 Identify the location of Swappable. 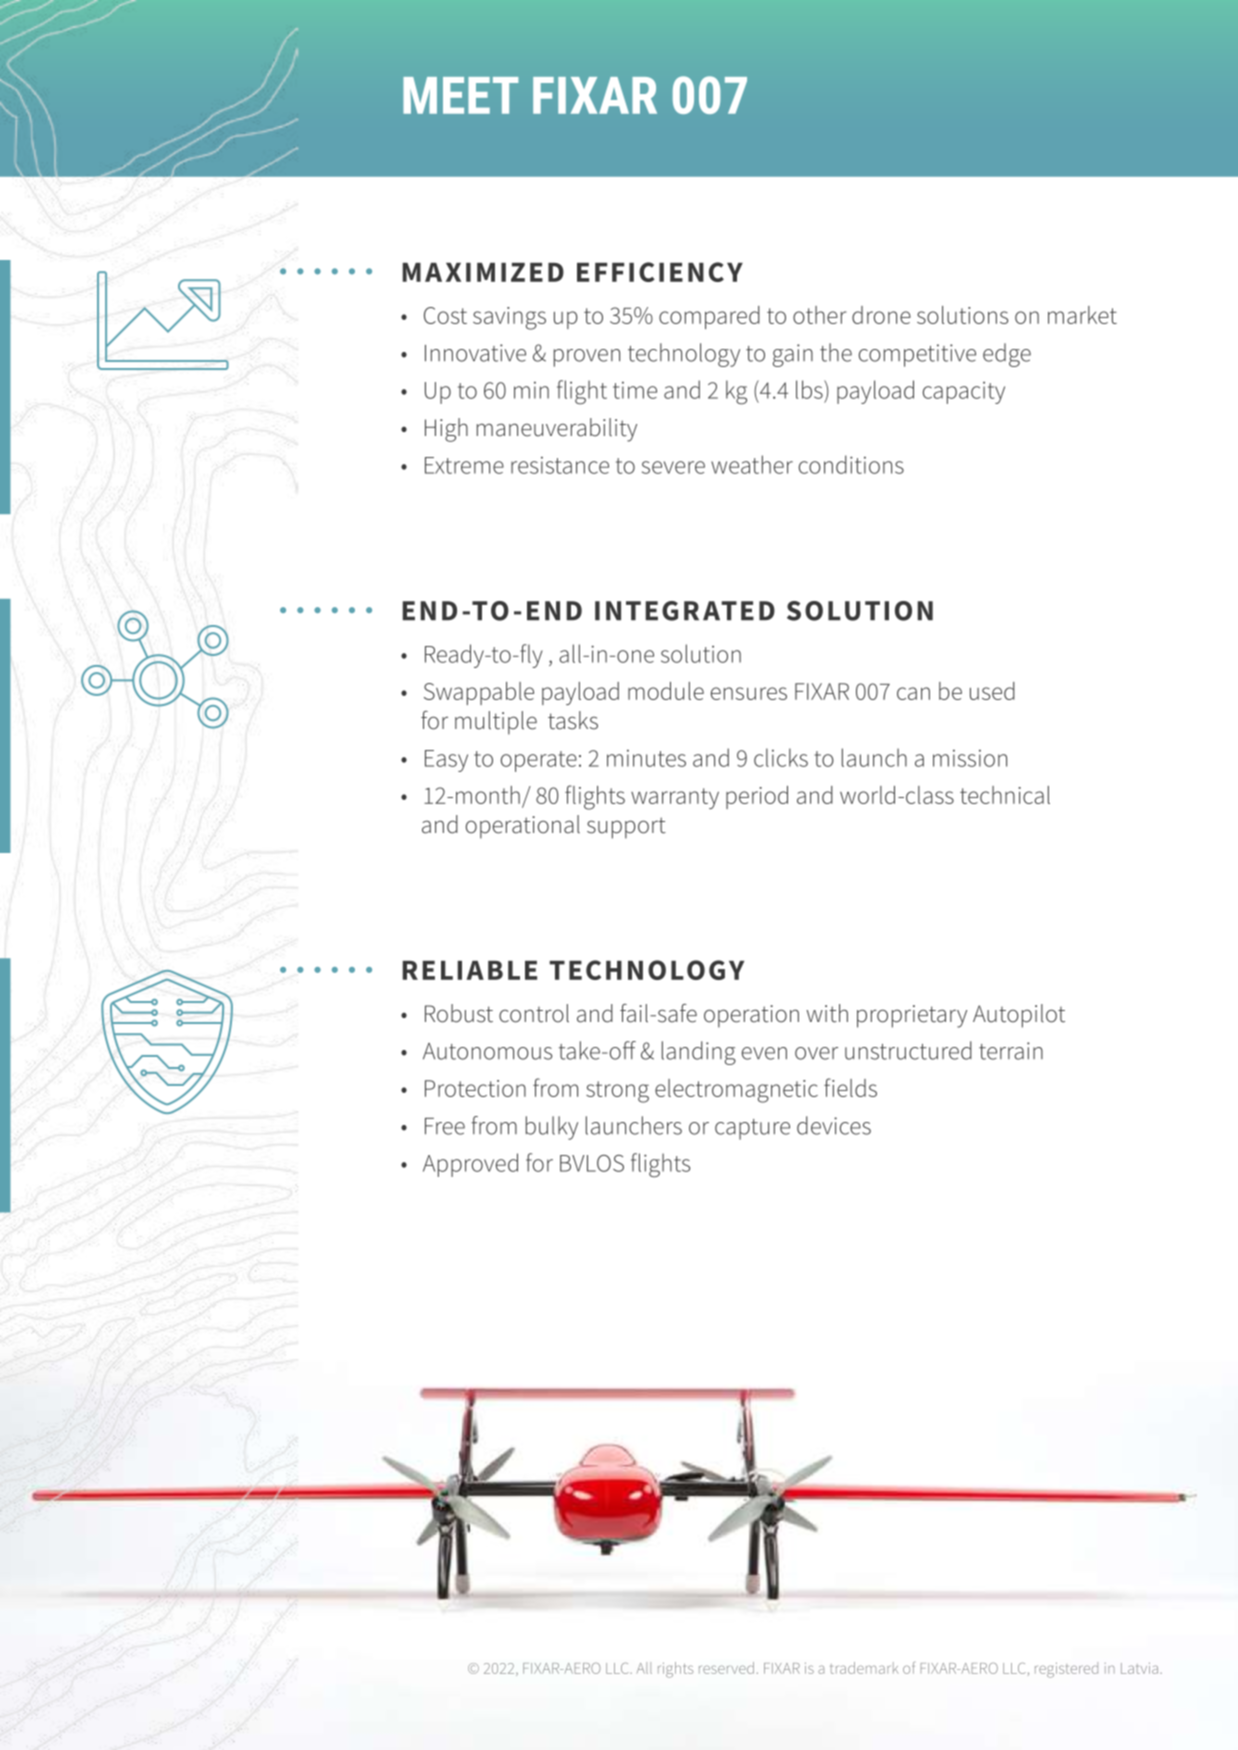
(479, 693).
